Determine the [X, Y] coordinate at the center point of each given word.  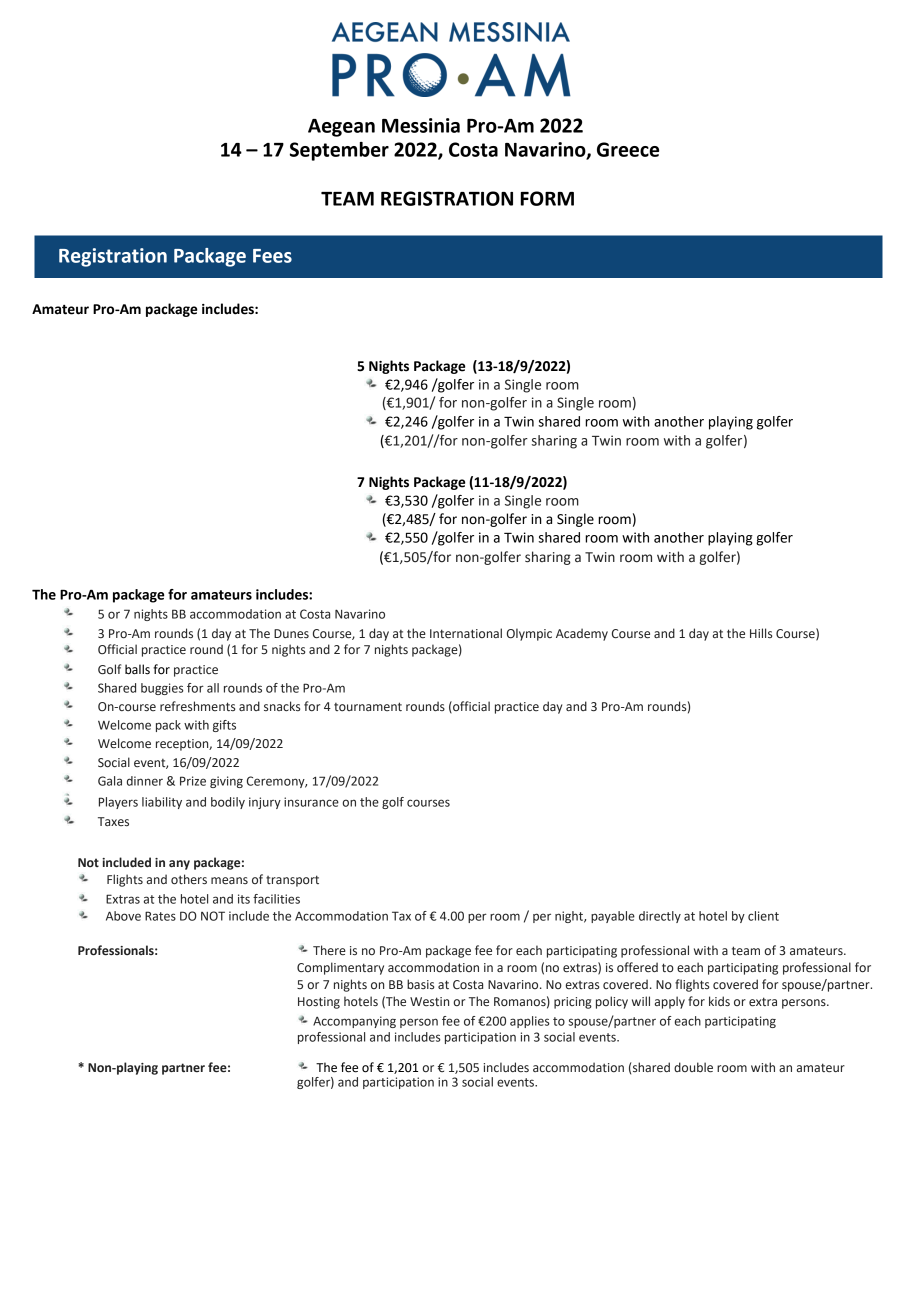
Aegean [341, 128]
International [466, 633]
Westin [429, 1001]
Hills [761, 633]
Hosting [319, 1003]
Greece [628, 149]
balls [137, 669]
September [339, 151]
